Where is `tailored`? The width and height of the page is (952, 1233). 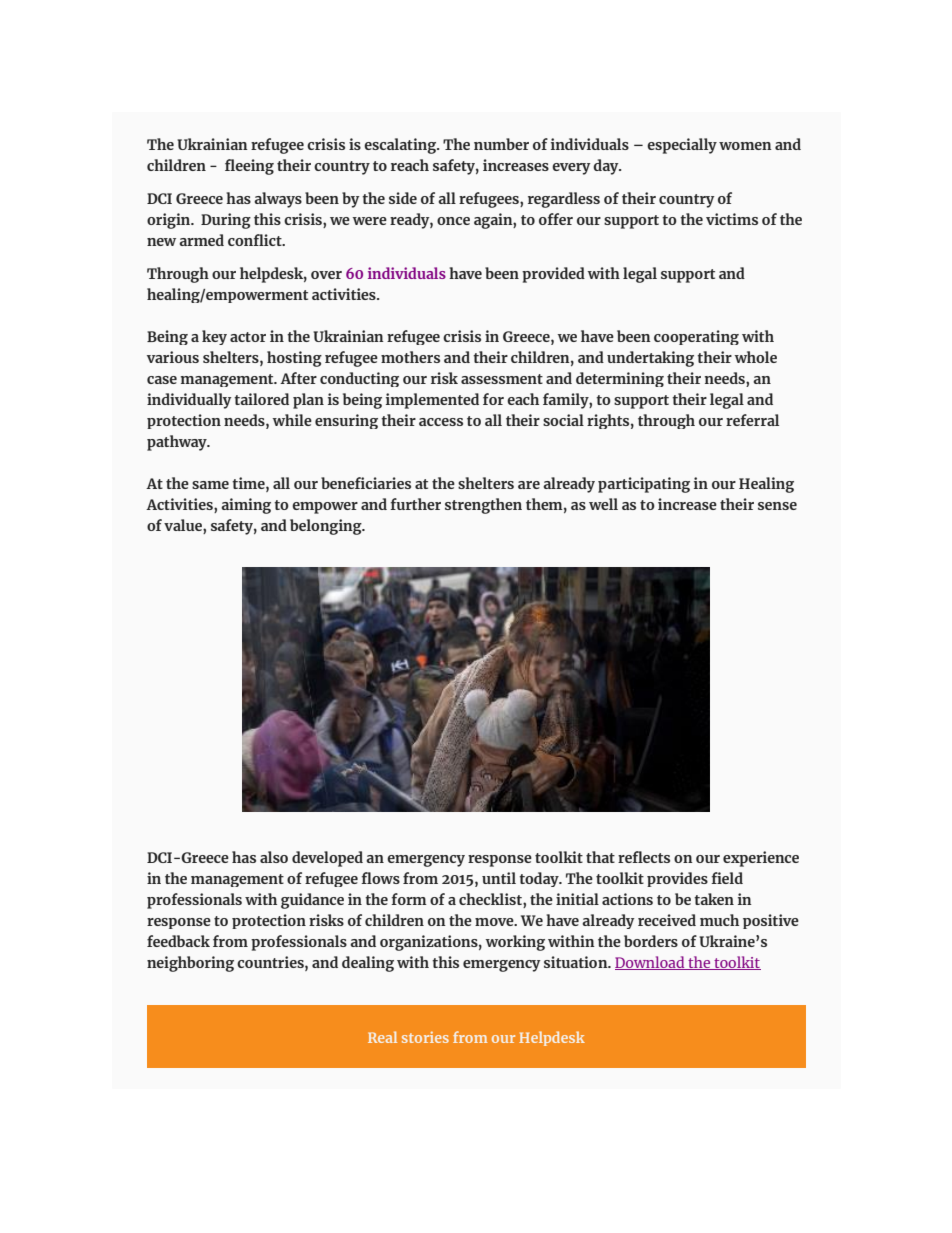 tailored is located at coordinates (261, 399).
